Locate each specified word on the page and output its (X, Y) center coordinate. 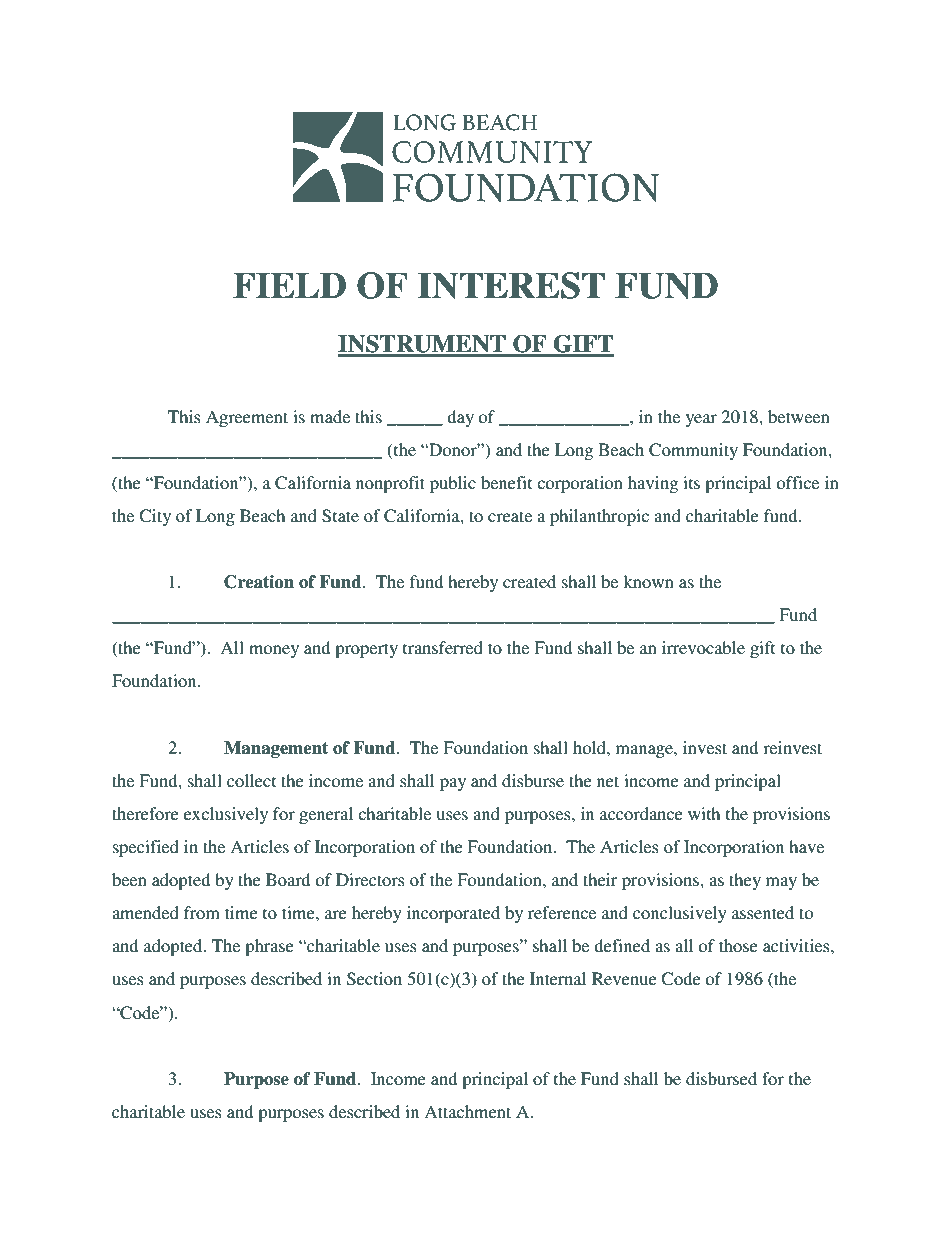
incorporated (453, 914)
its (691, 482)
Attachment (467, 1111)
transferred (443, 647)
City (155, 517)
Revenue (624, 978)
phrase (269, 947)
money (274, 651)
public (453, 484)
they (745, 881)
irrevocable (703, 647)
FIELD (289, 285)
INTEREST (511, 285)
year (701, 420)
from (202, 912)
